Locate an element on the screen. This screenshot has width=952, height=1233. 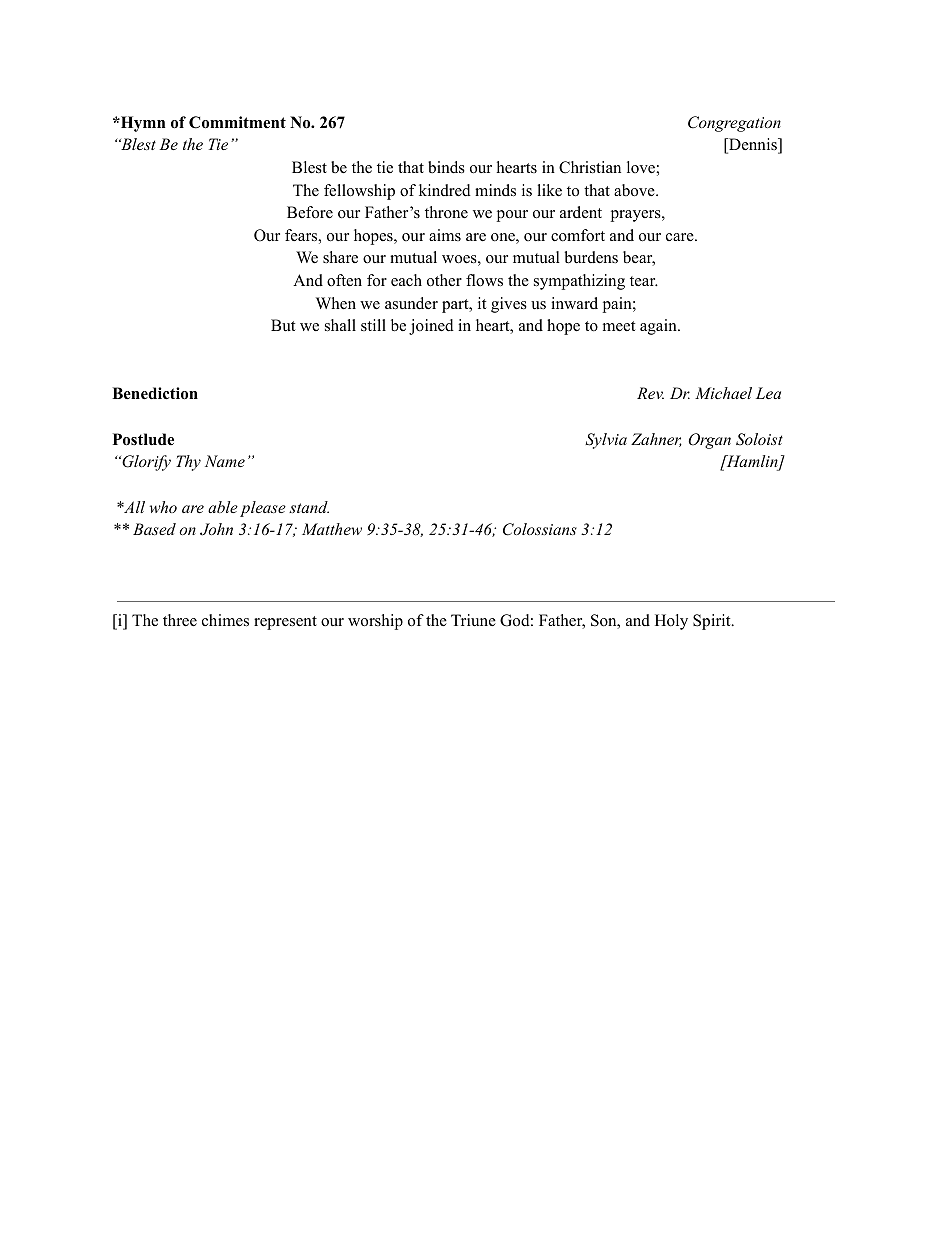
binds is located at coordinates (446, 167).
